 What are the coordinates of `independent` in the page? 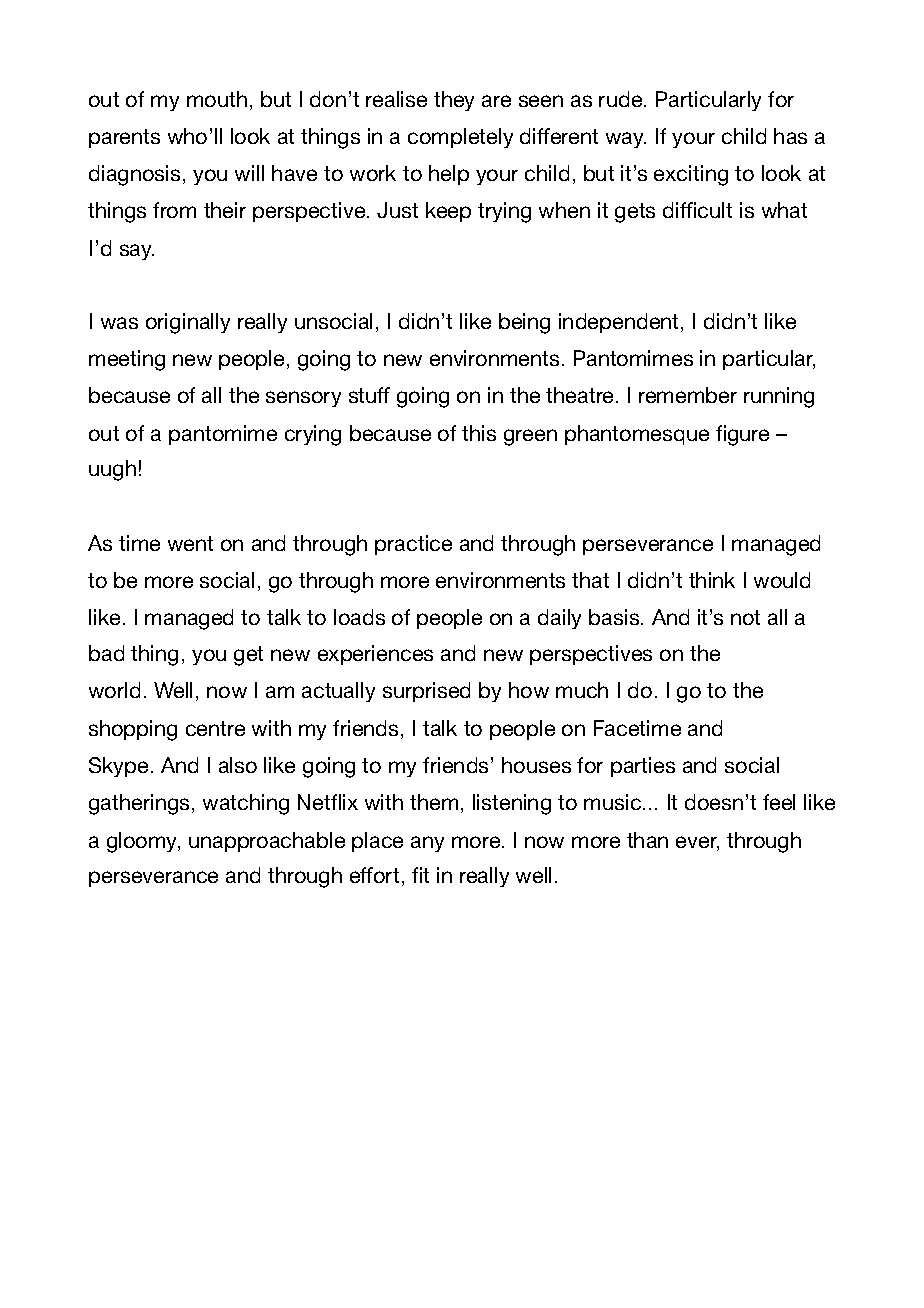 It's located at (620, 323).
